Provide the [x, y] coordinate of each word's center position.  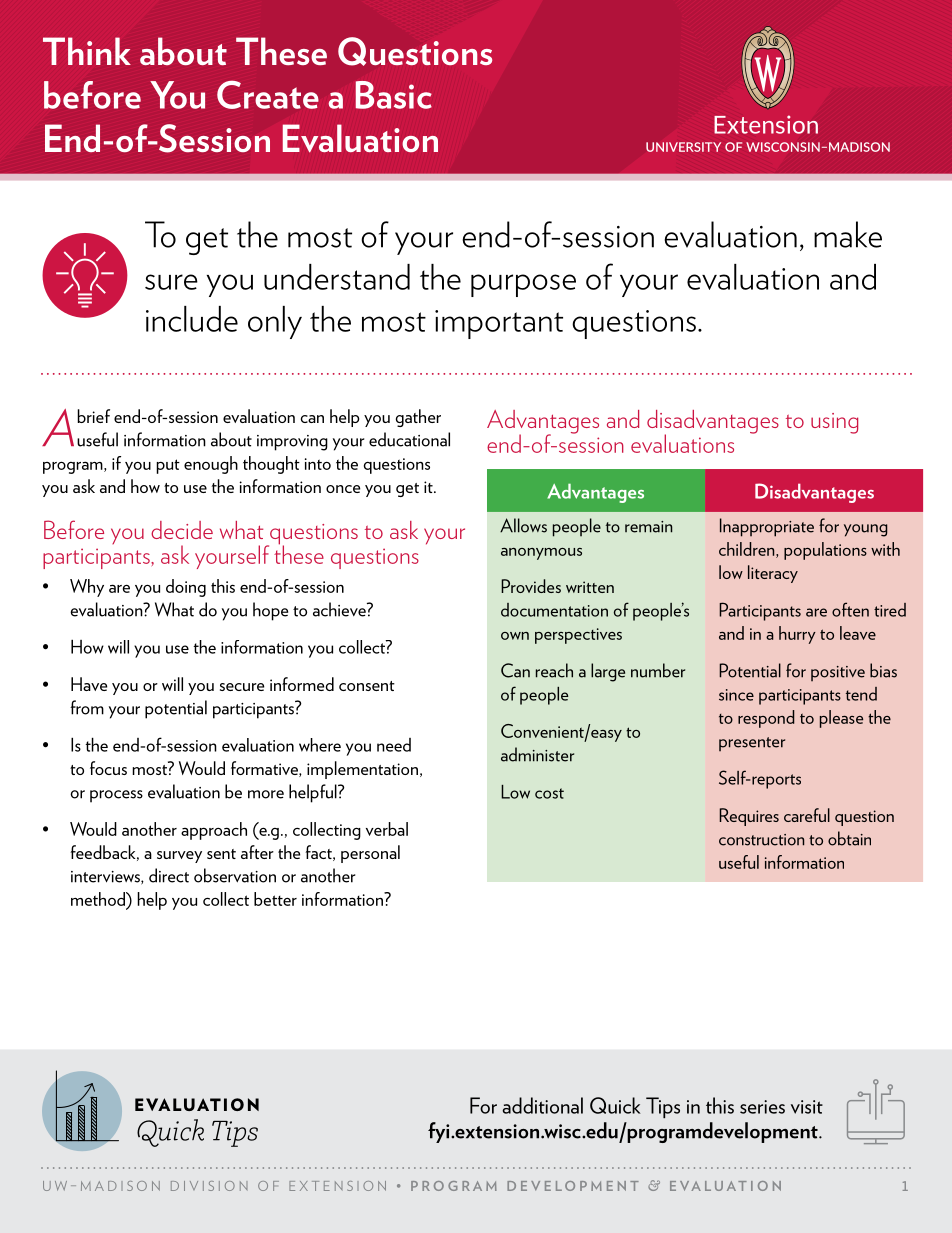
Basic [394, 95]
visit [807, 1107]
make [848, 234]
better [275, 899]
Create [268, 94]
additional [542, 1105]
